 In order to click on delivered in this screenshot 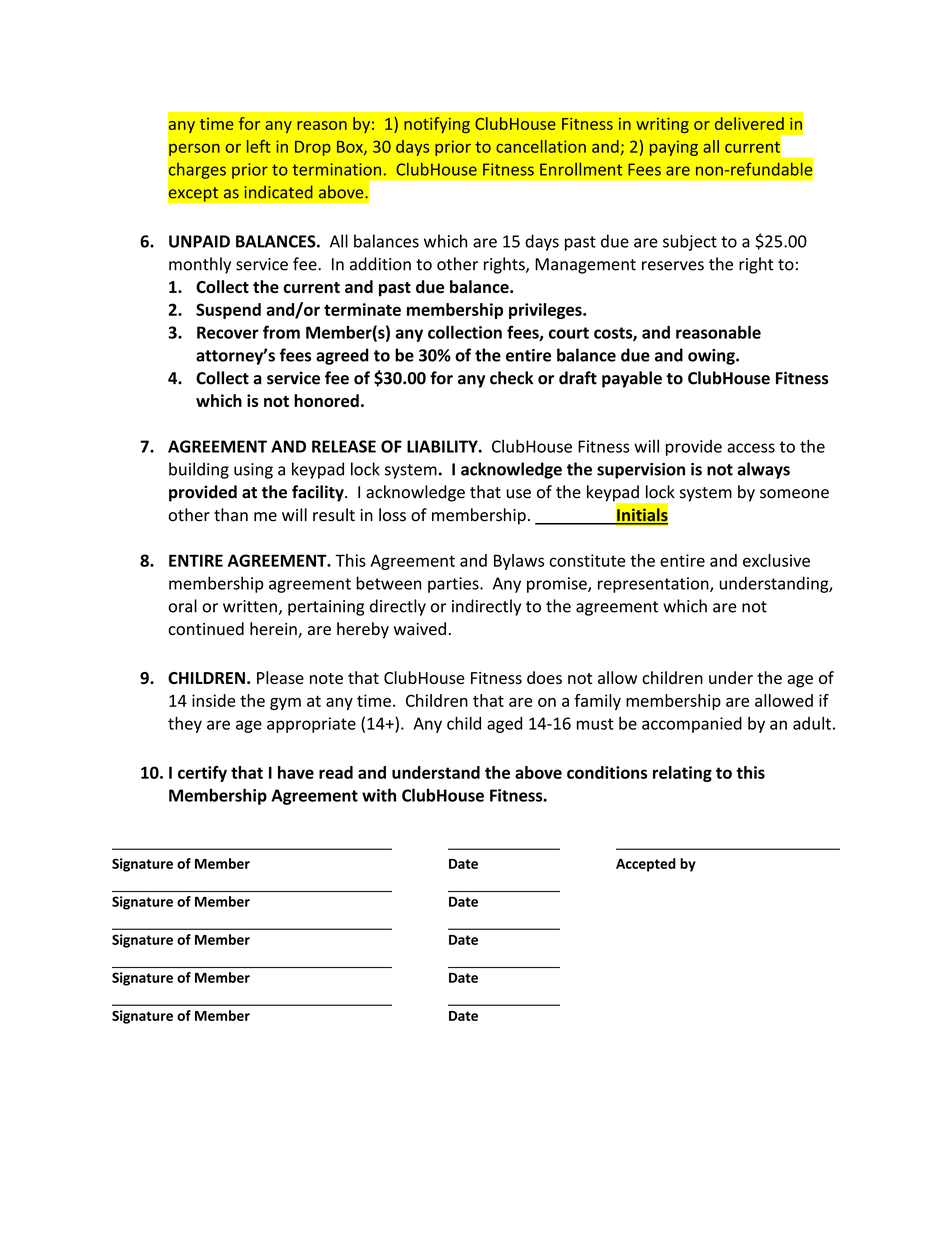, I will do `click(749, 123)`.
